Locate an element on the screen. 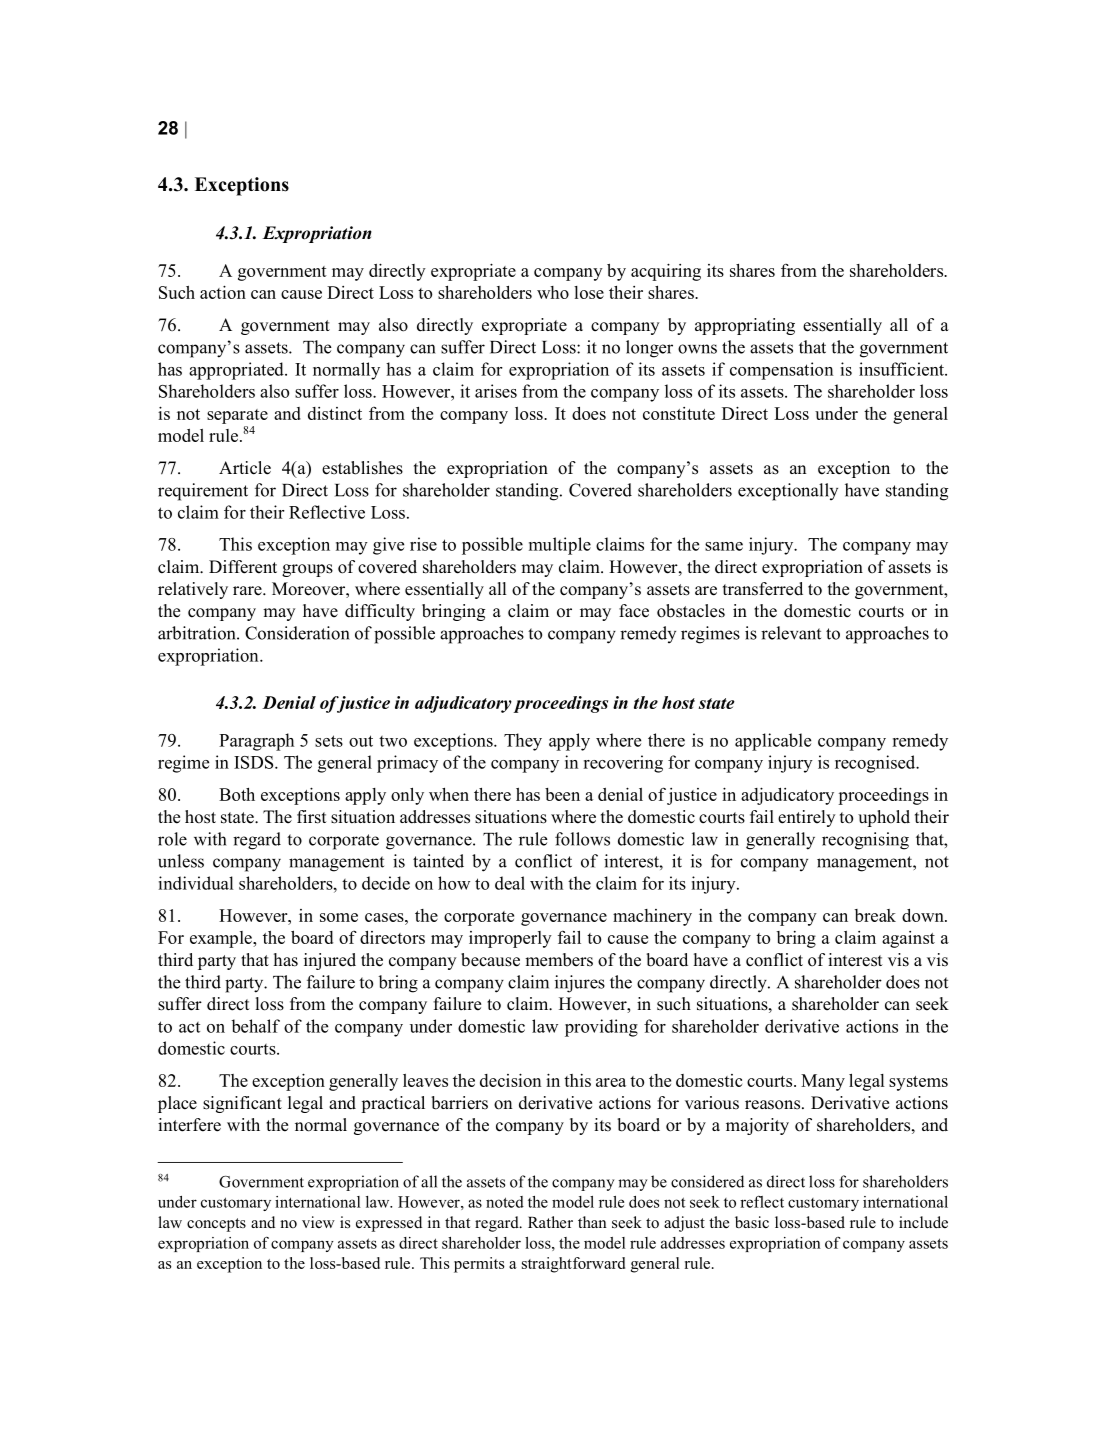  appropriating is located at coordinates (745, 326).
